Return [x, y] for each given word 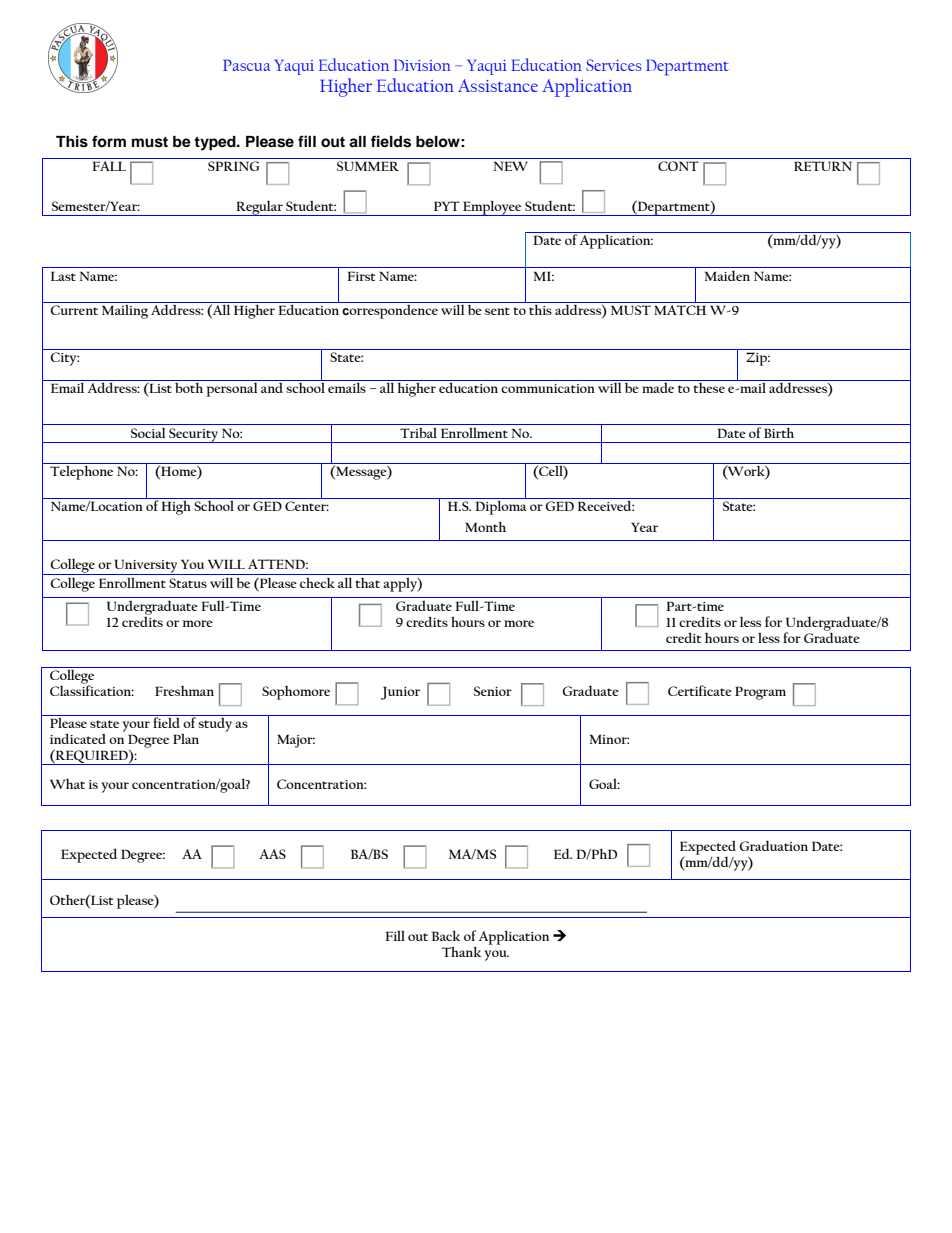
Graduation [773, 845]
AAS [272, 854]
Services [613, 65]
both [189, 386]
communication [548, 388]
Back [446, 936]
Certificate [700, 690]
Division [422, 65]
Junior [400, 693]
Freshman [184, 691]
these [709, 386]
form [109, 141]
